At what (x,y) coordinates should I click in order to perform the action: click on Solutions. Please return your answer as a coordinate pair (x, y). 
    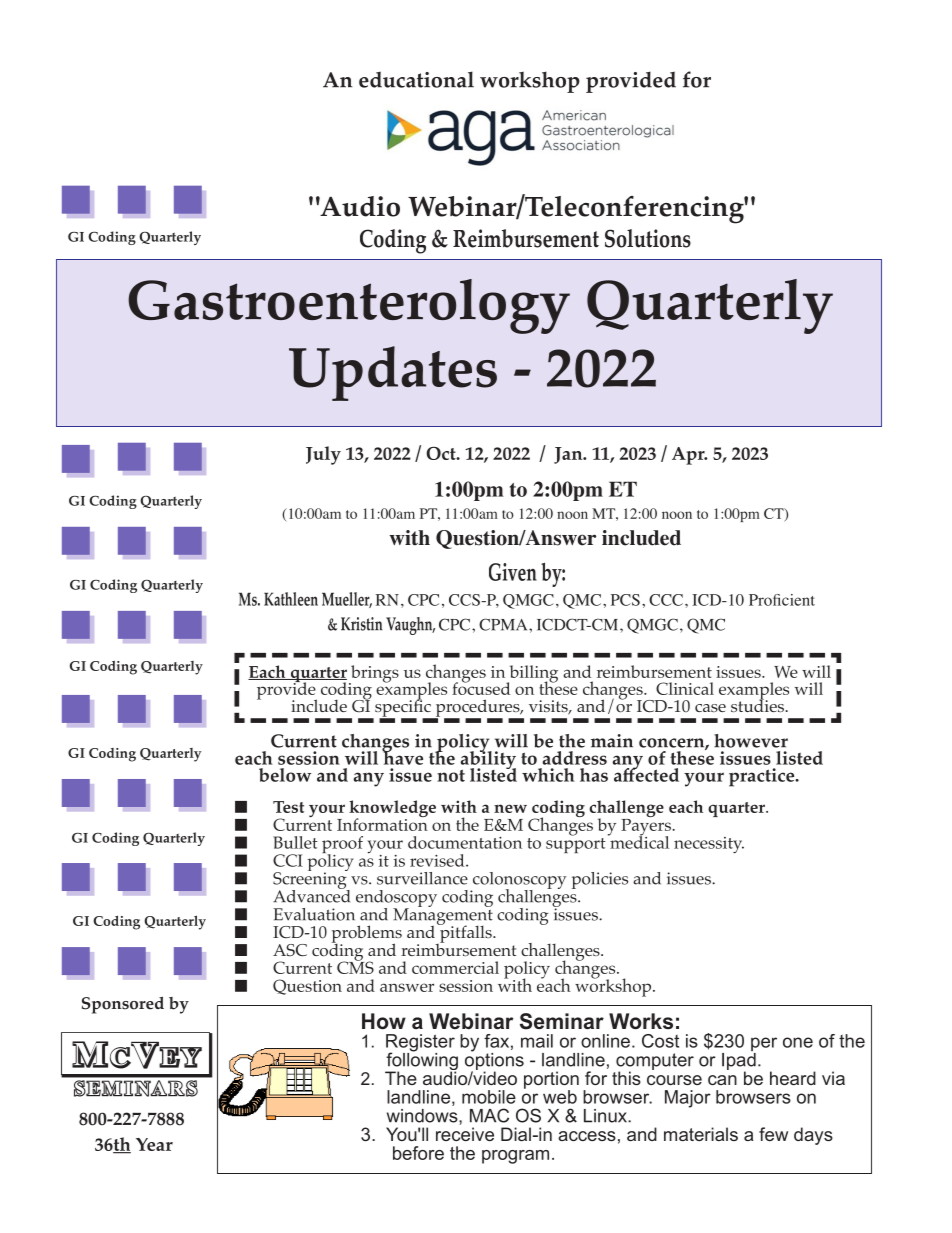
    Looking at the image, I should click on (648, 238).
